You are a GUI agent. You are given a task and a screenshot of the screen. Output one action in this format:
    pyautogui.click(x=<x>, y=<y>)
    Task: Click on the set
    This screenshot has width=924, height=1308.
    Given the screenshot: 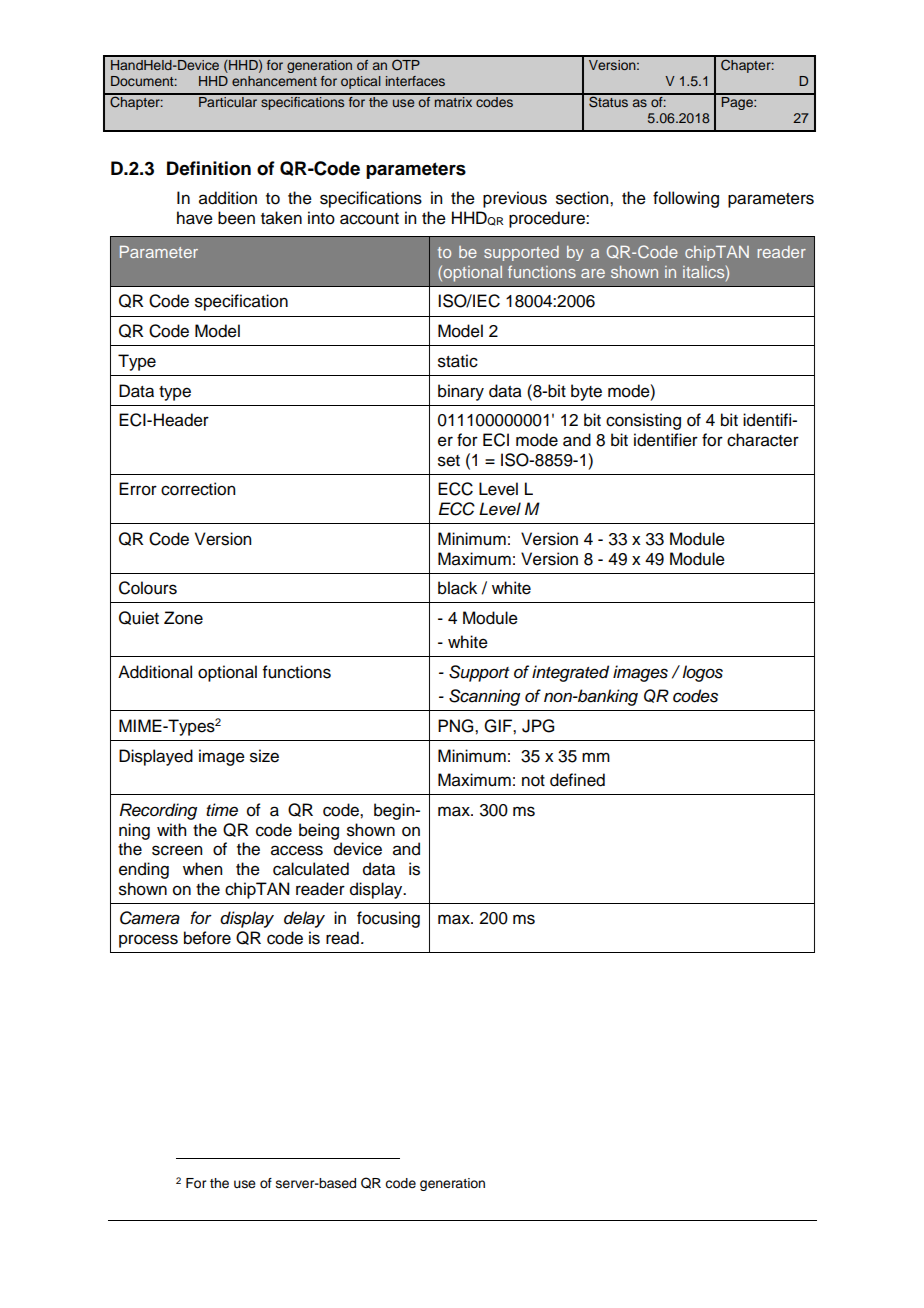 What is the action you would take?
    pyautogui.click(x=449, y=461)
